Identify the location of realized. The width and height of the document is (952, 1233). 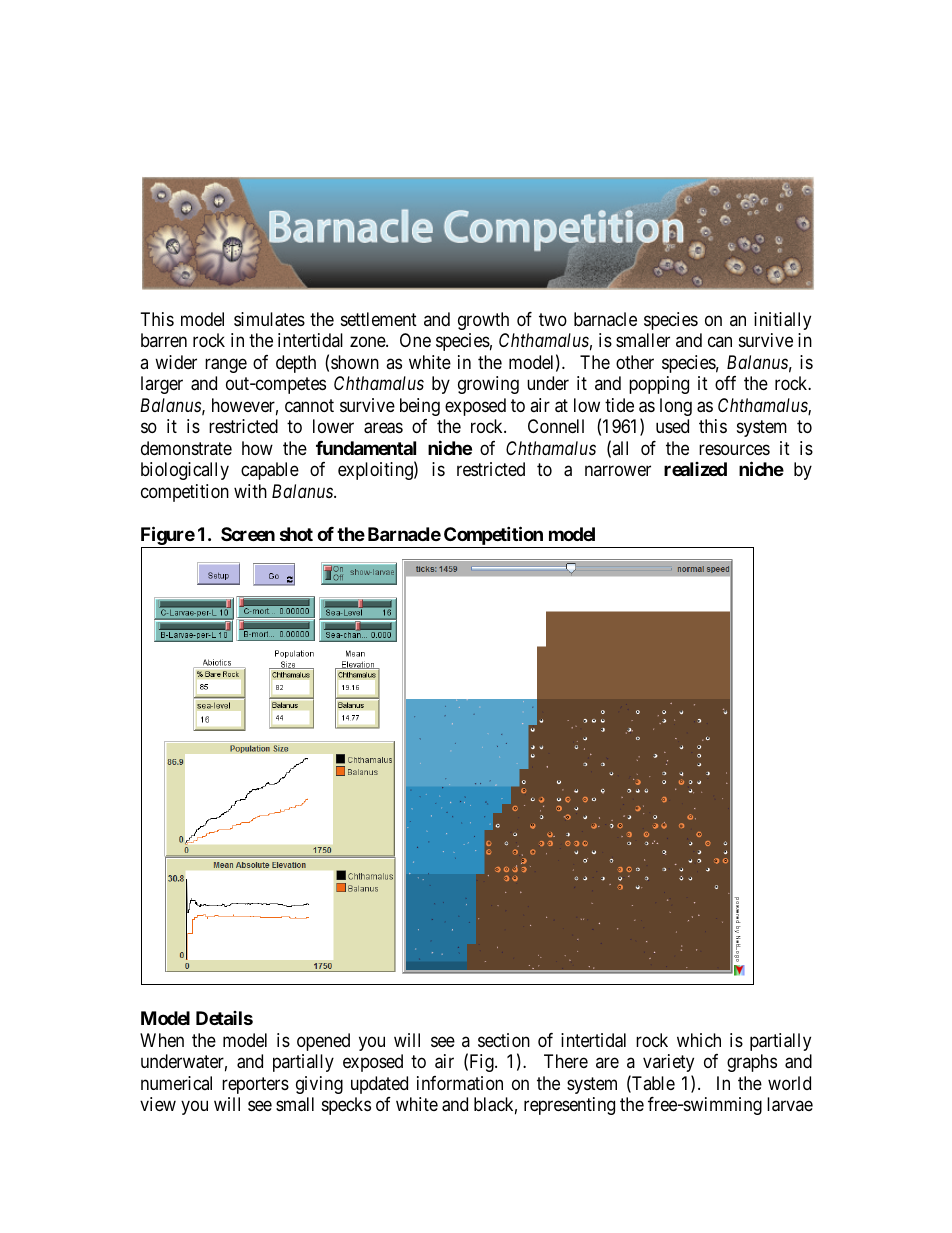
(695, 469).
